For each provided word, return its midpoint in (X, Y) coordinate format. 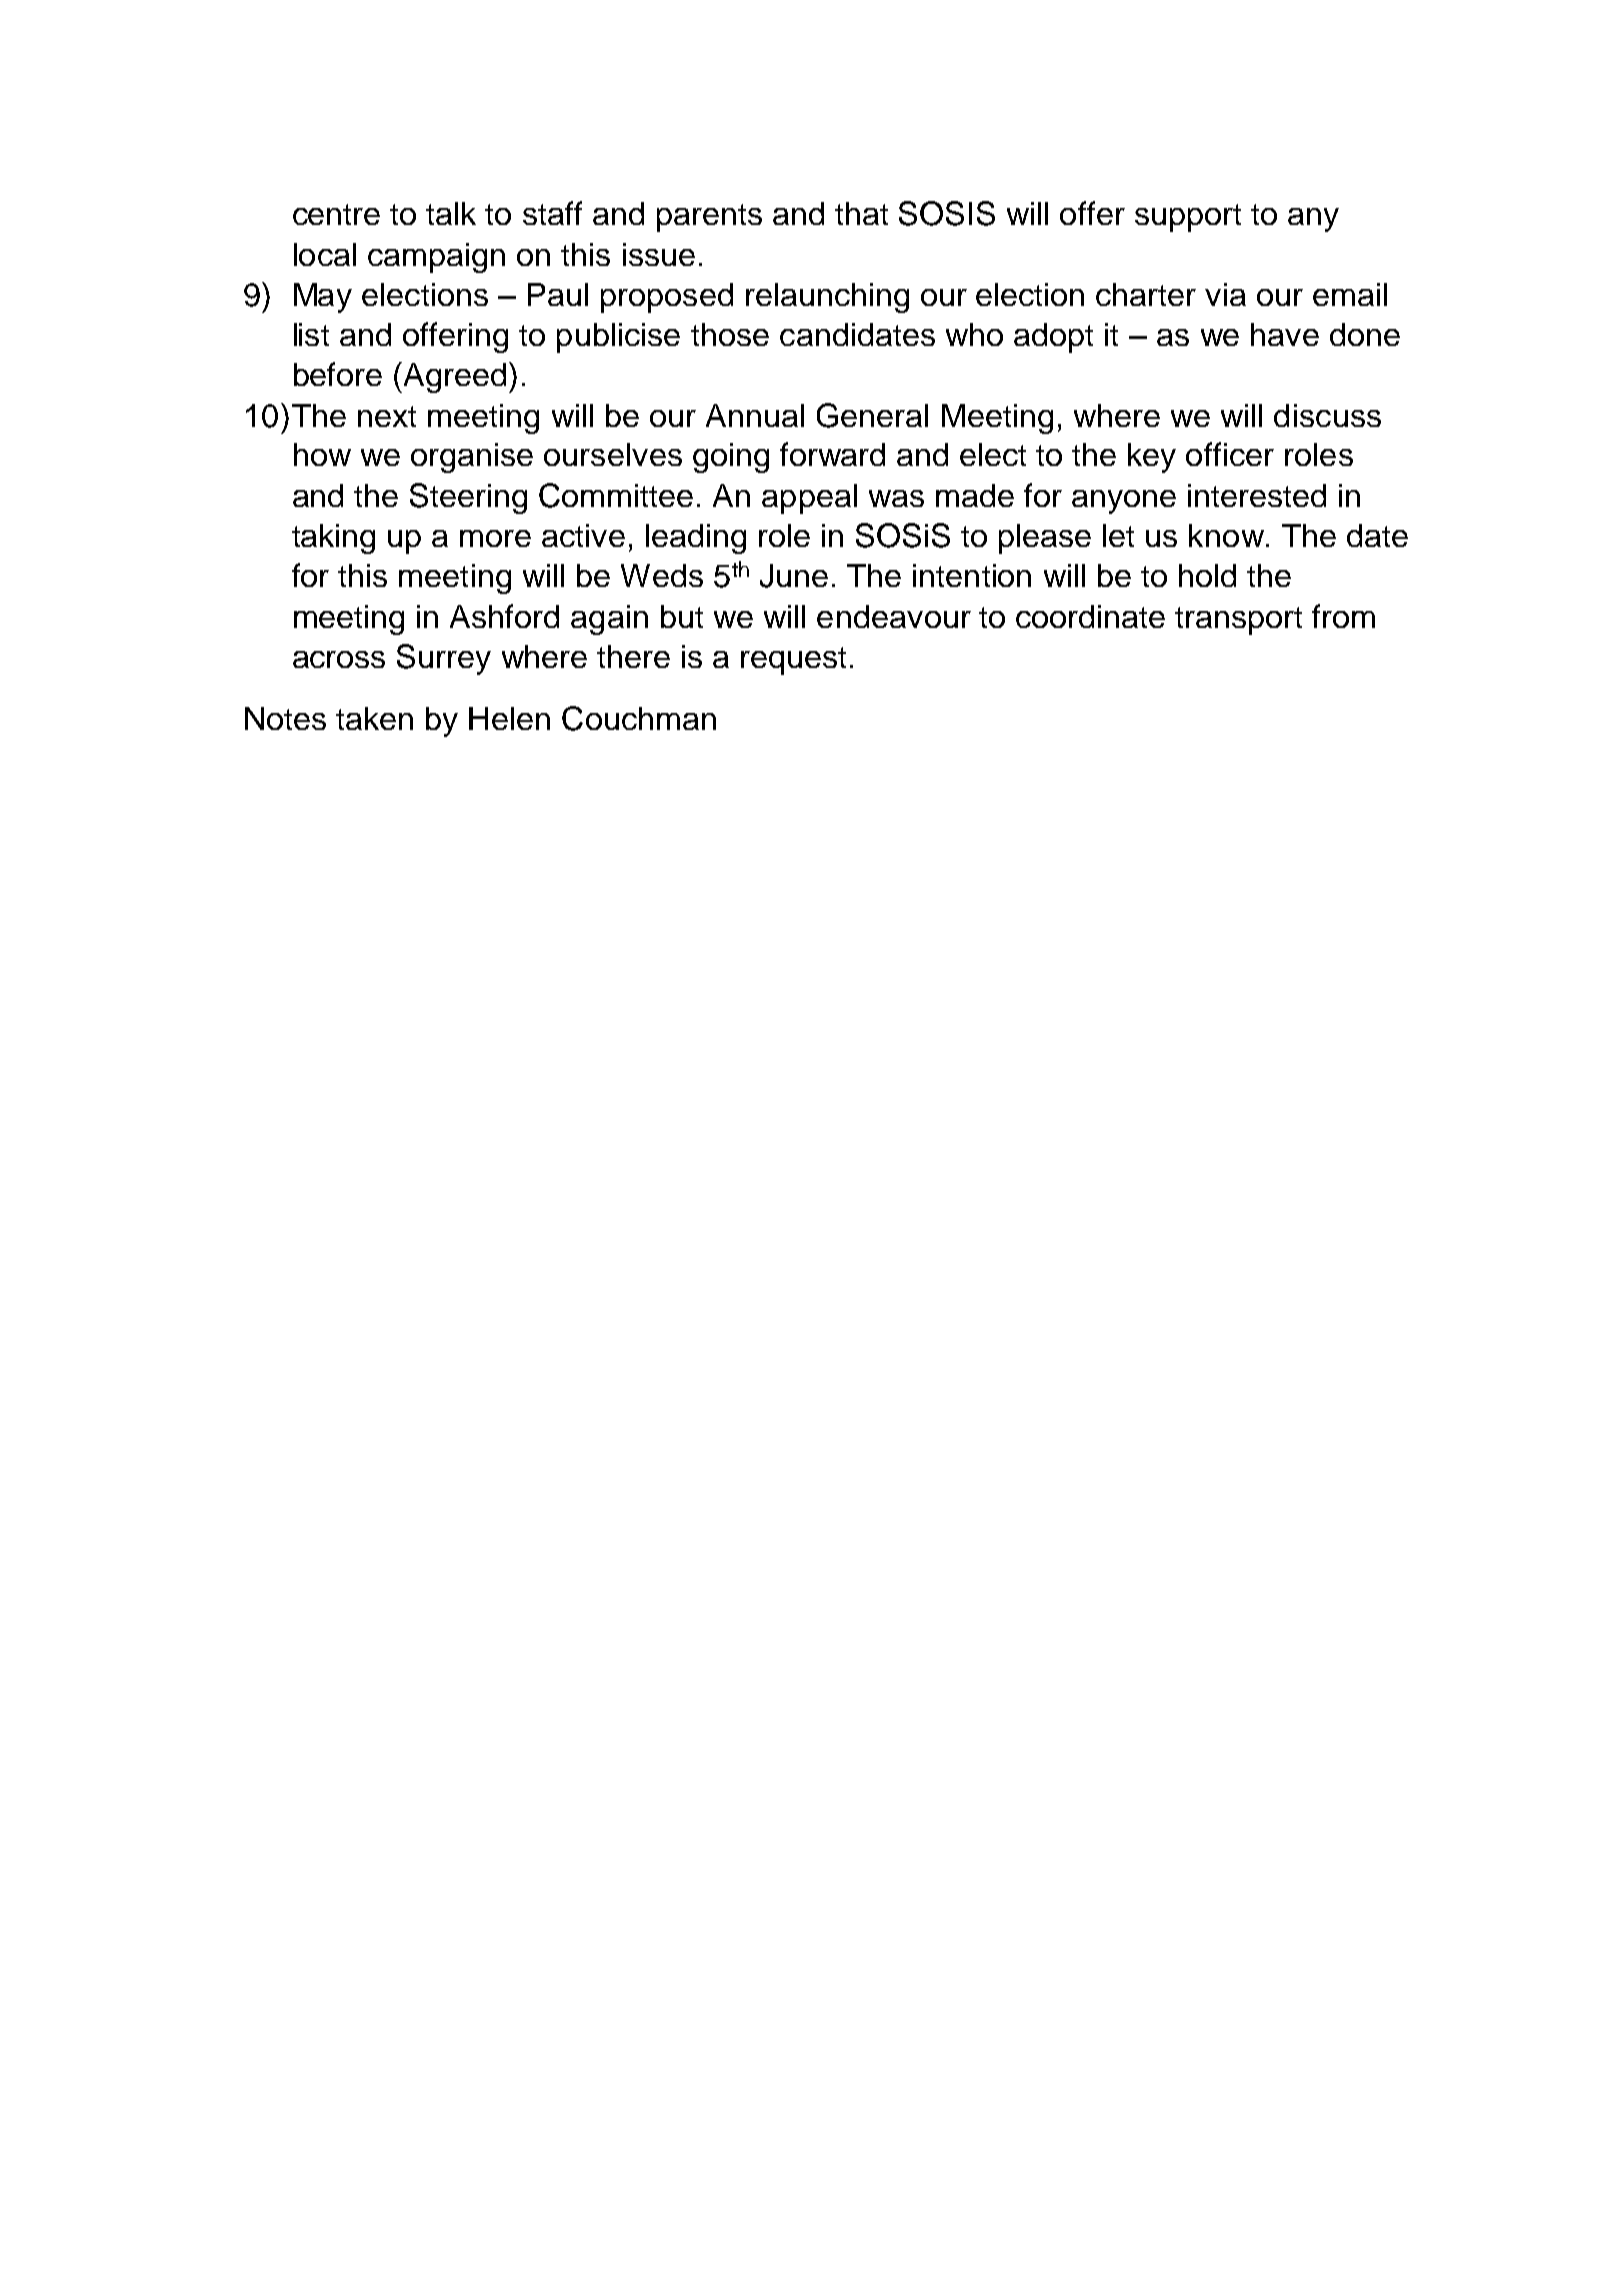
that (861, 213)
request (793, 661)
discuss (1327, 415)
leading (696, 539)
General (872, 415)
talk (451, 213)
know (1226, 535)
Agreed (455, 378)
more (495, 538)
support (1188, 218)
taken (374, 718)
